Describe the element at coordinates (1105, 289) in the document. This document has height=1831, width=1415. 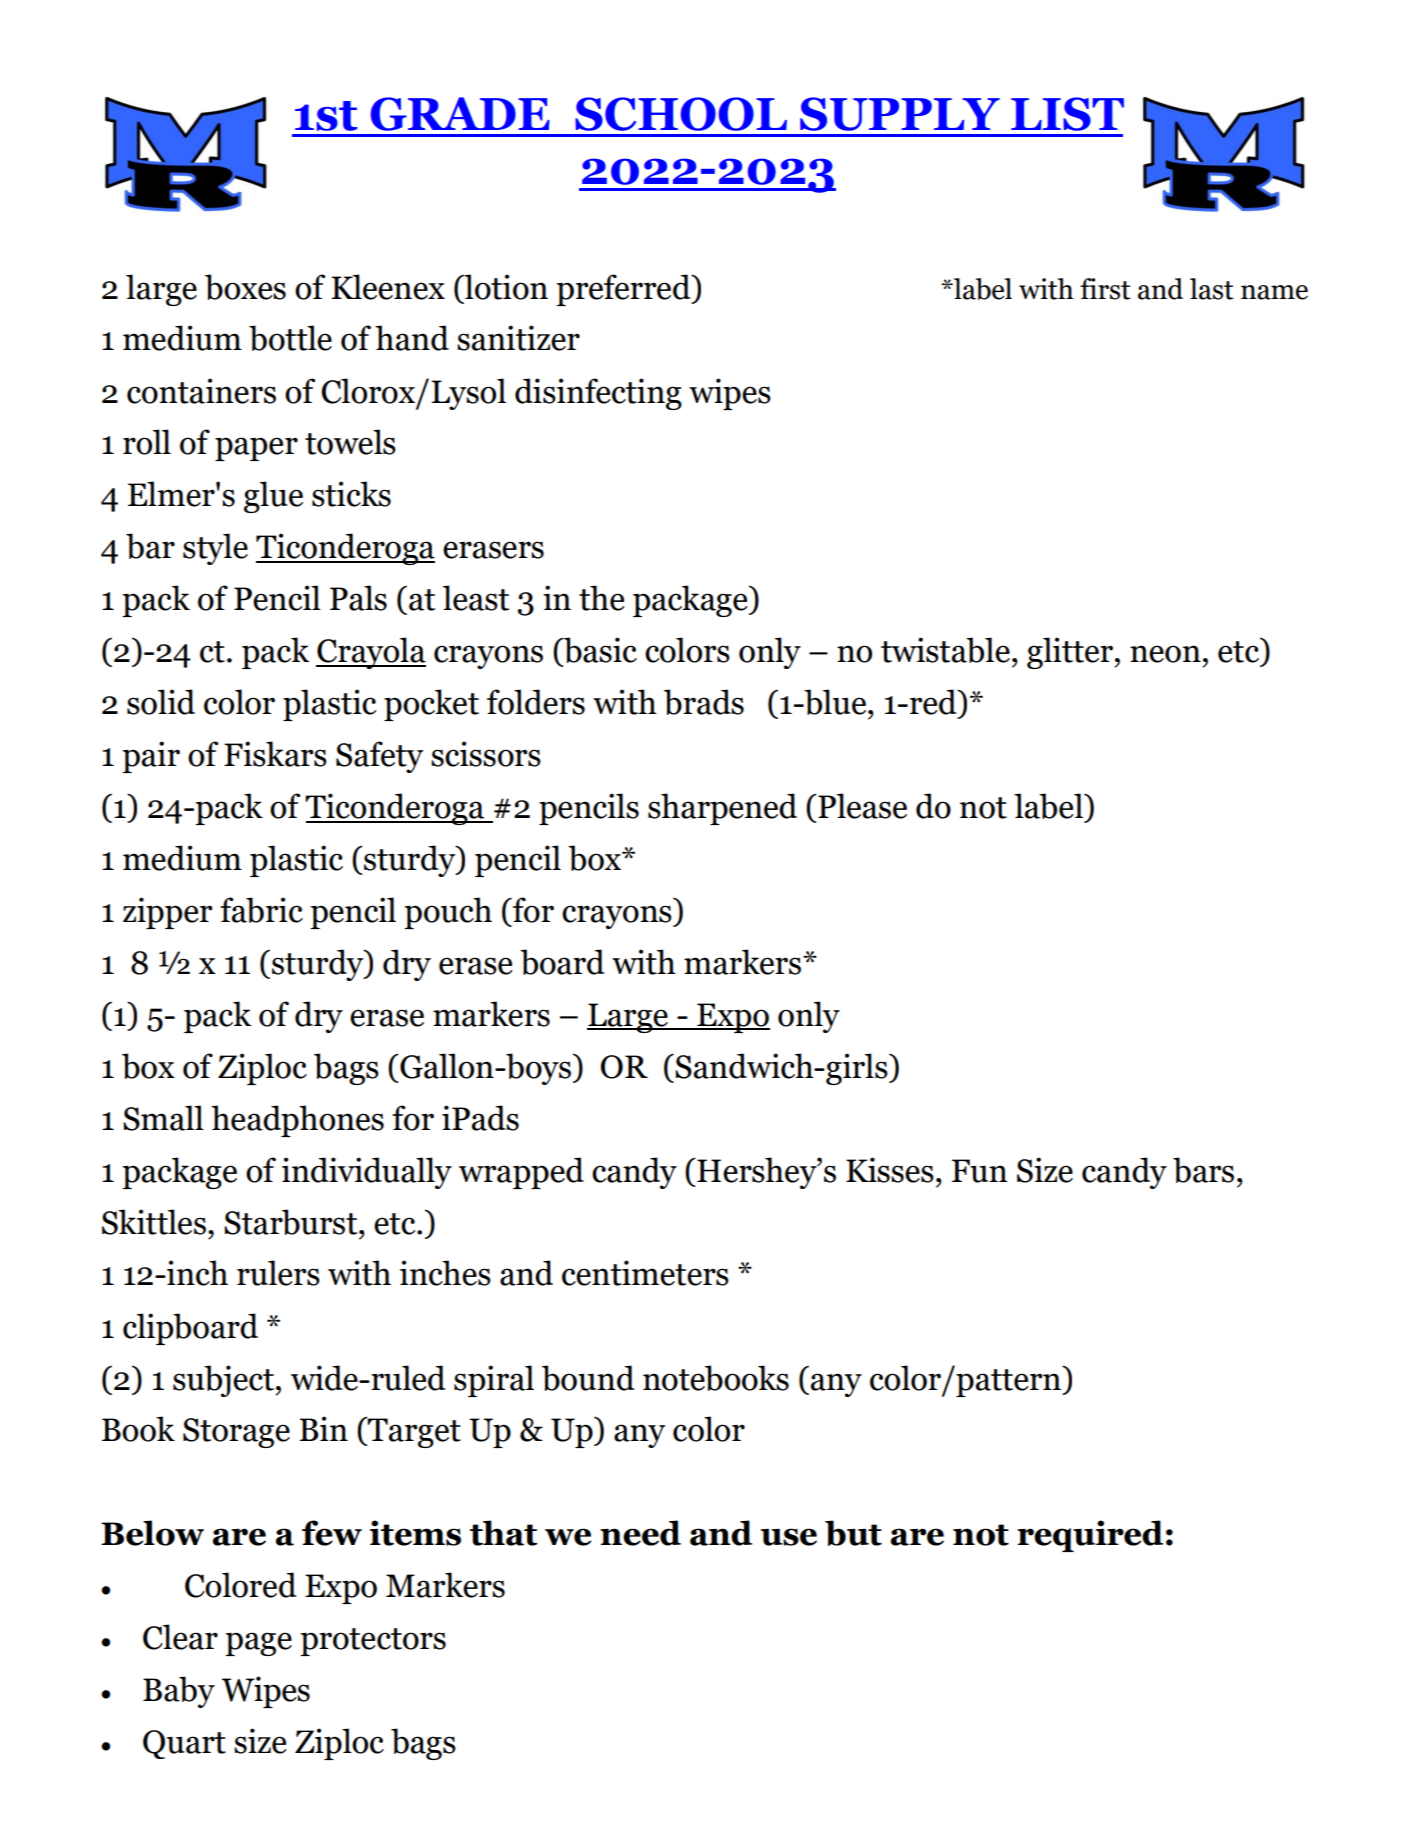
I see `first` at that location.
